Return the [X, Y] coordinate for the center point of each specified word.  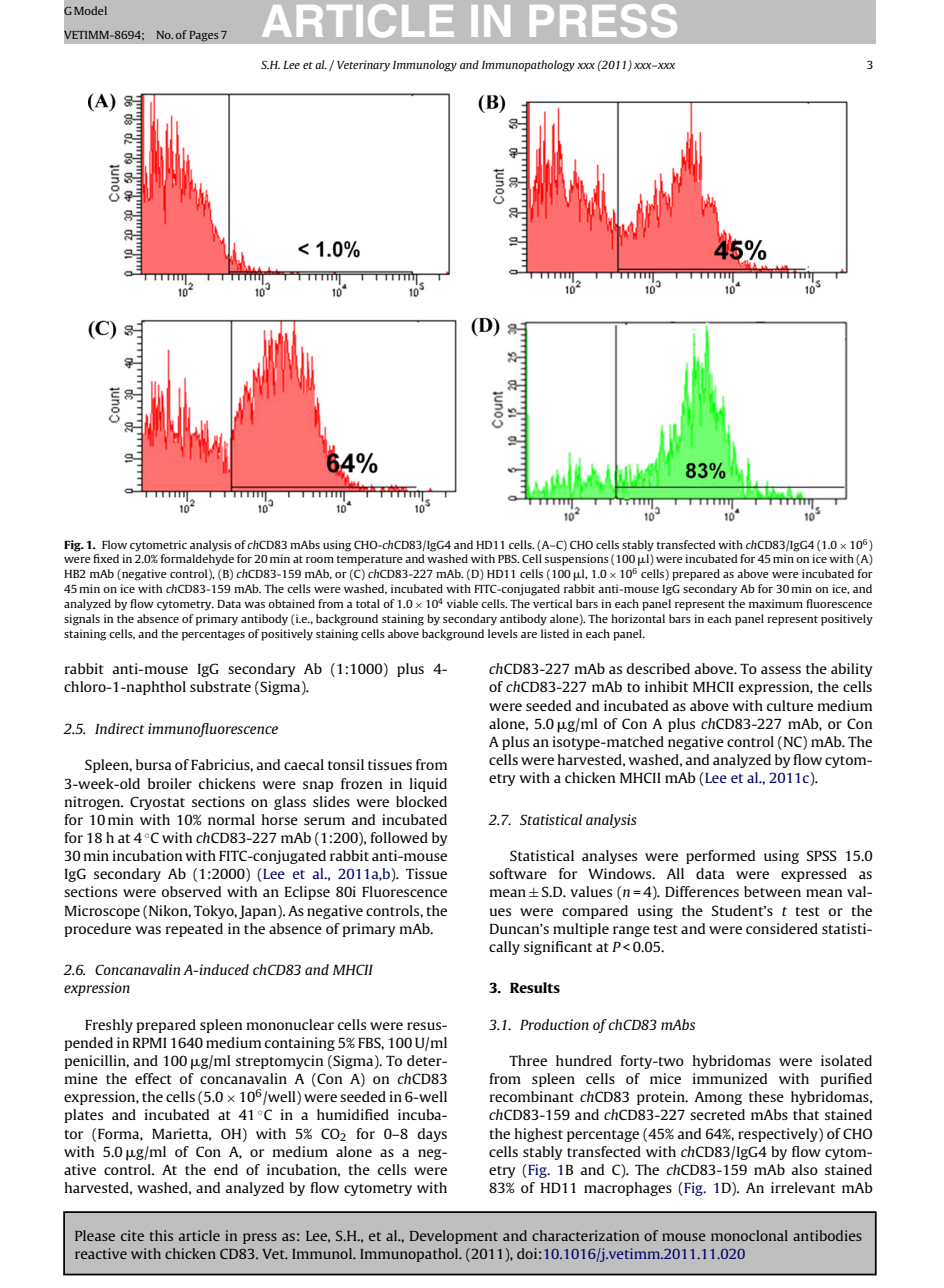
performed [720, 857]
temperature [370, 561]
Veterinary [363, 66]
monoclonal [749, 1235]
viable [462, 603]
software [518, 873]
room [320, 560]
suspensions [577, 560]
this [161, 1235]
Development [454, 1237]
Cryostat [157, 803]
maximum [776, 603]
